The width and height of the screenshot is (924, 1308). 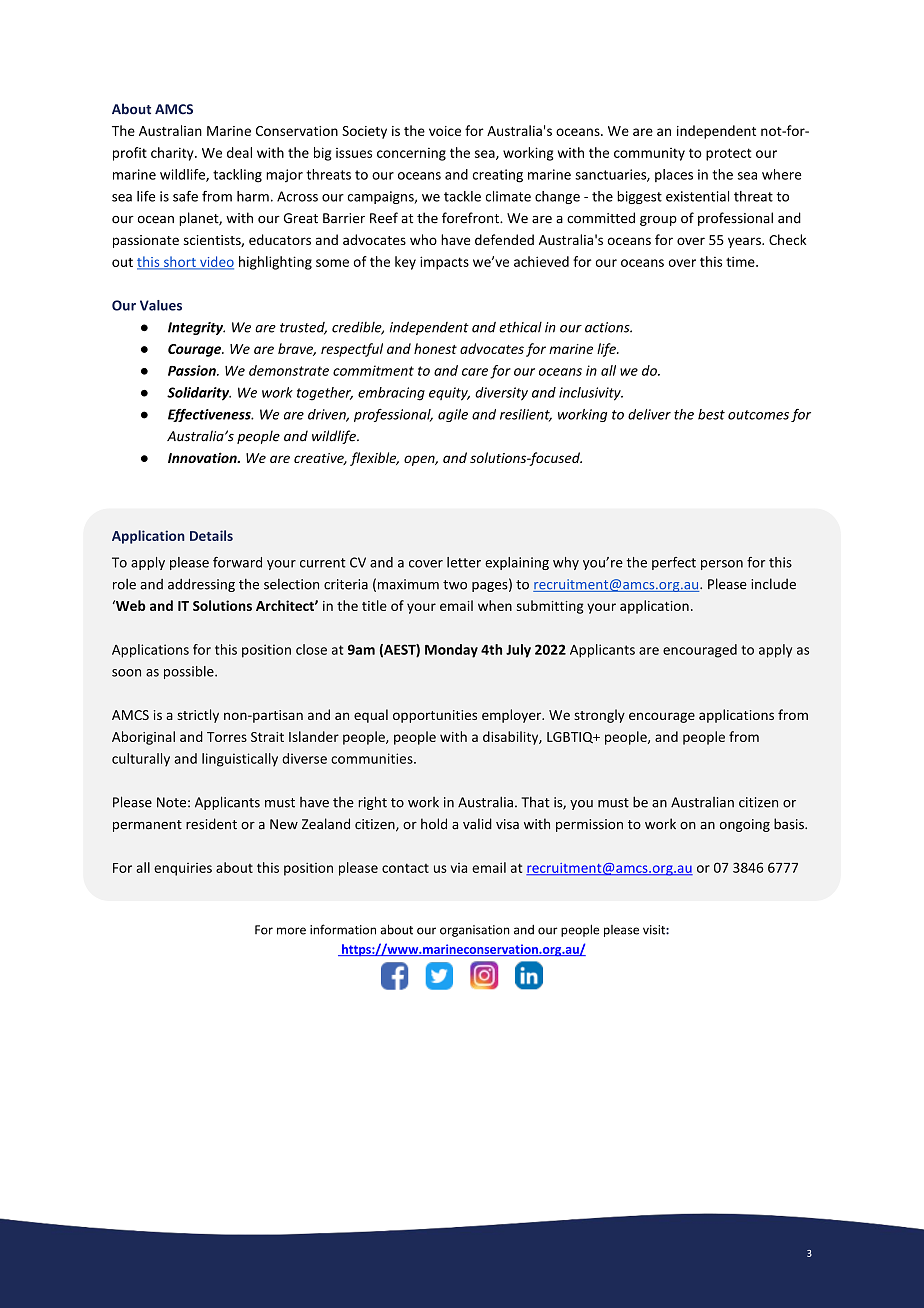 What do you see at coordinates (183, 869) in the screenshot?
I see `enquiries` at bounding box center [183, 869].
